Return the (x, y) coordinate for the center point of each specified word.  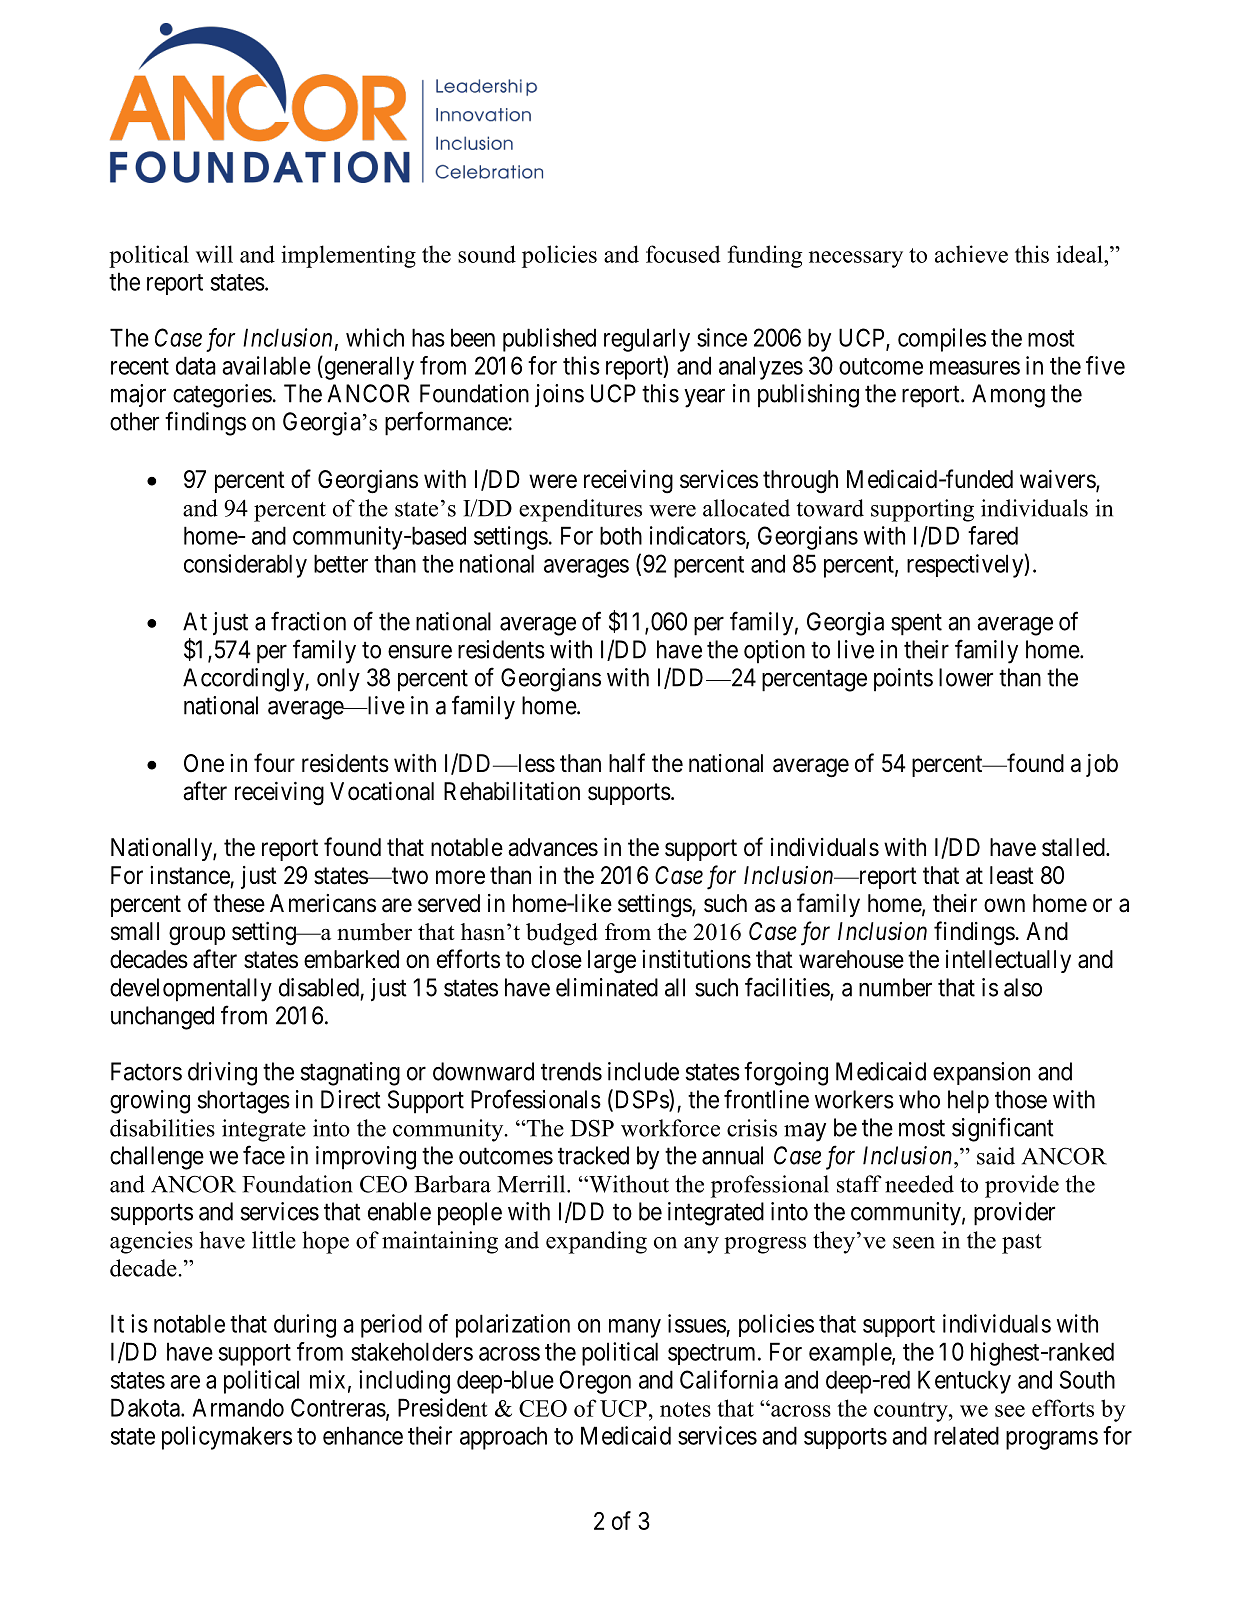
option (774, 652)
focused (683, 254)
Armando (238, 1407)
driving (222, 1074)
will (214, 254)
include (643, 1071)
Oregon (595, 1382)
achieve (971, 254)
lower (966, 677)
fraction (308, 621)
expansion (981, 1073)
